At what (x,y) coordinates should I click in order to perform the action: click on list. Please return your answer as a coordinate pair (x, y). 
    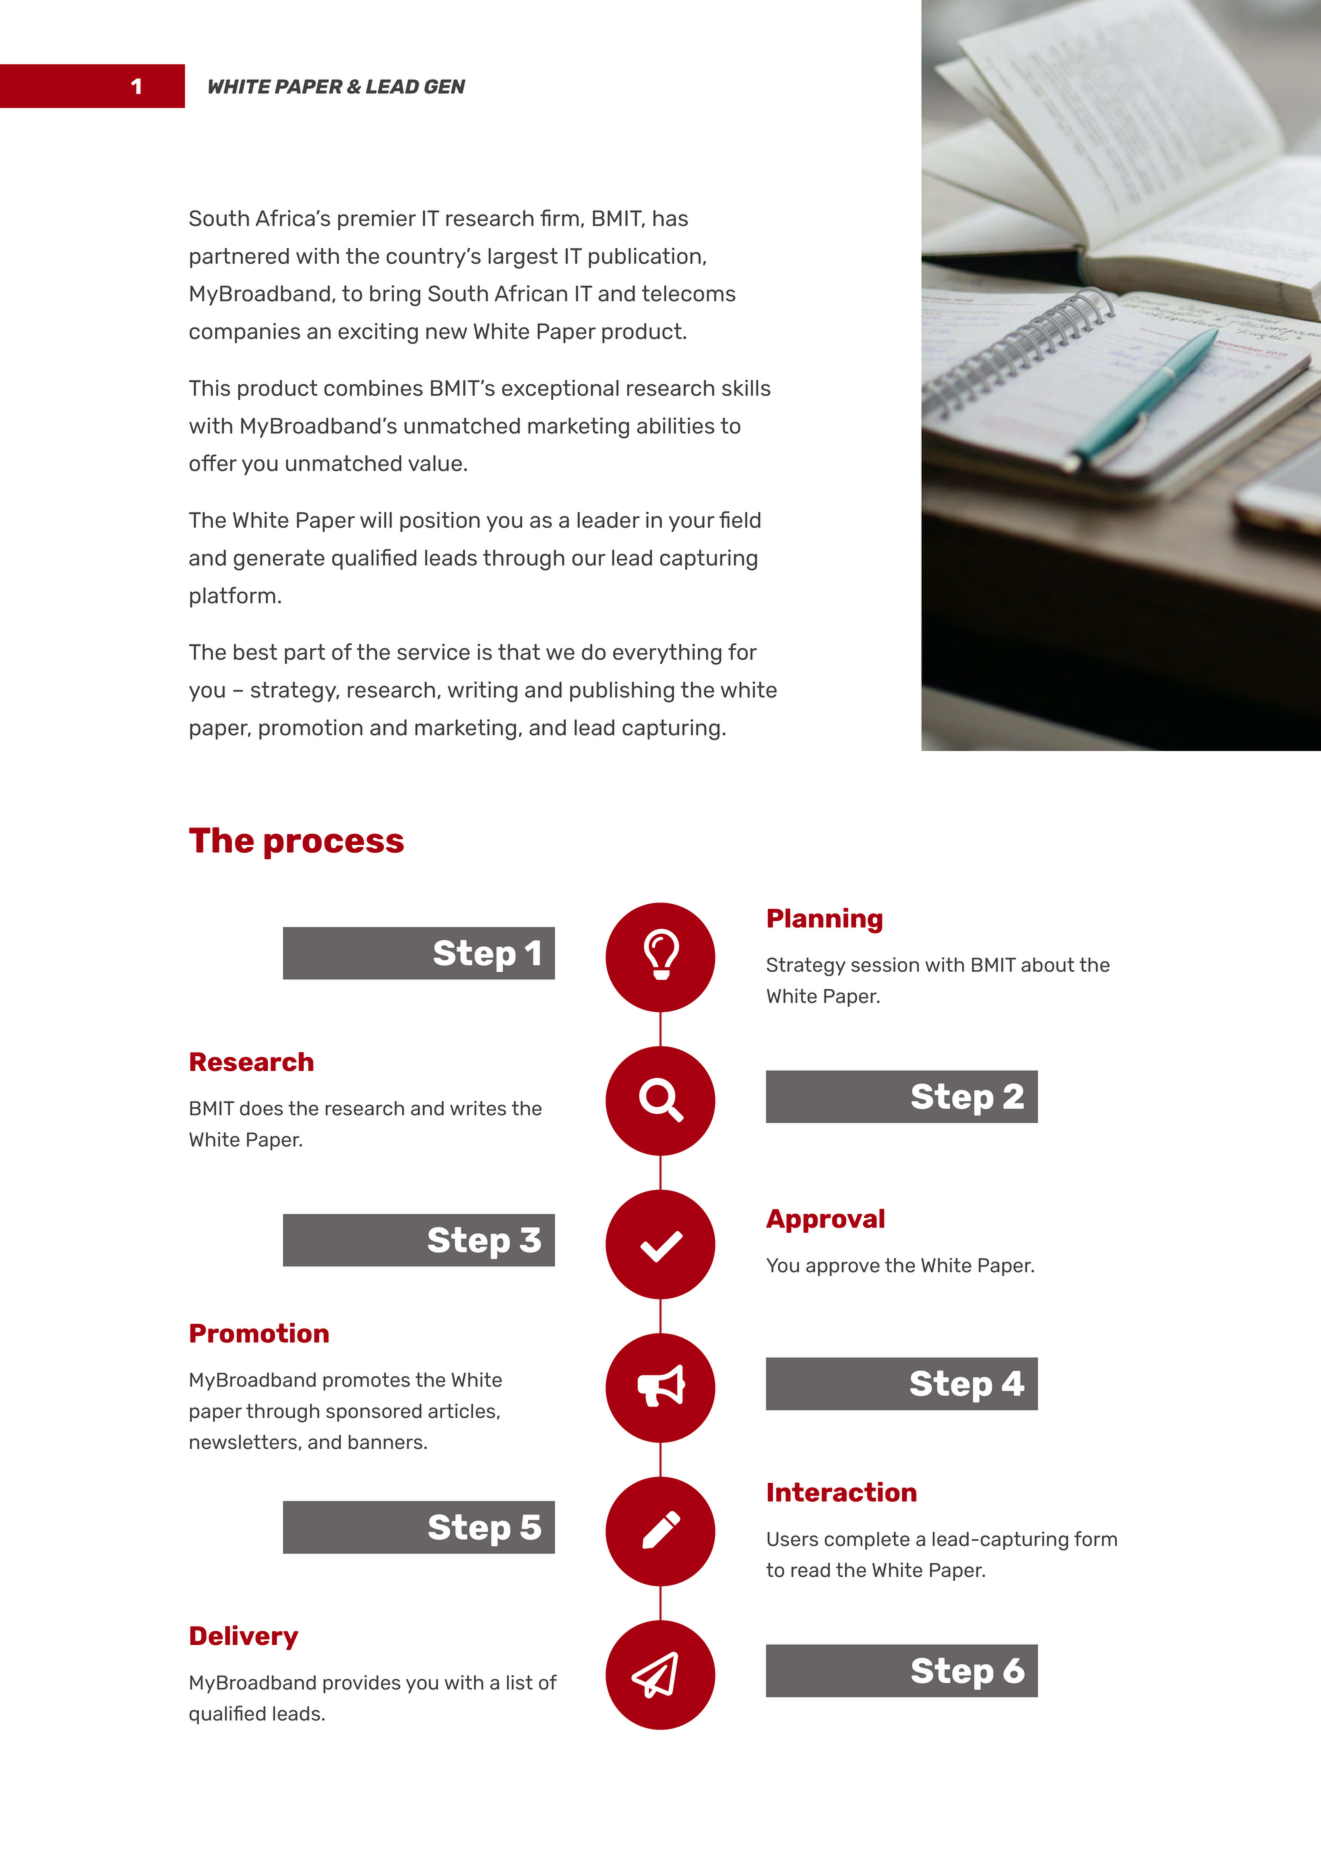
    Looking at the image, I should click on (520, 1682).
